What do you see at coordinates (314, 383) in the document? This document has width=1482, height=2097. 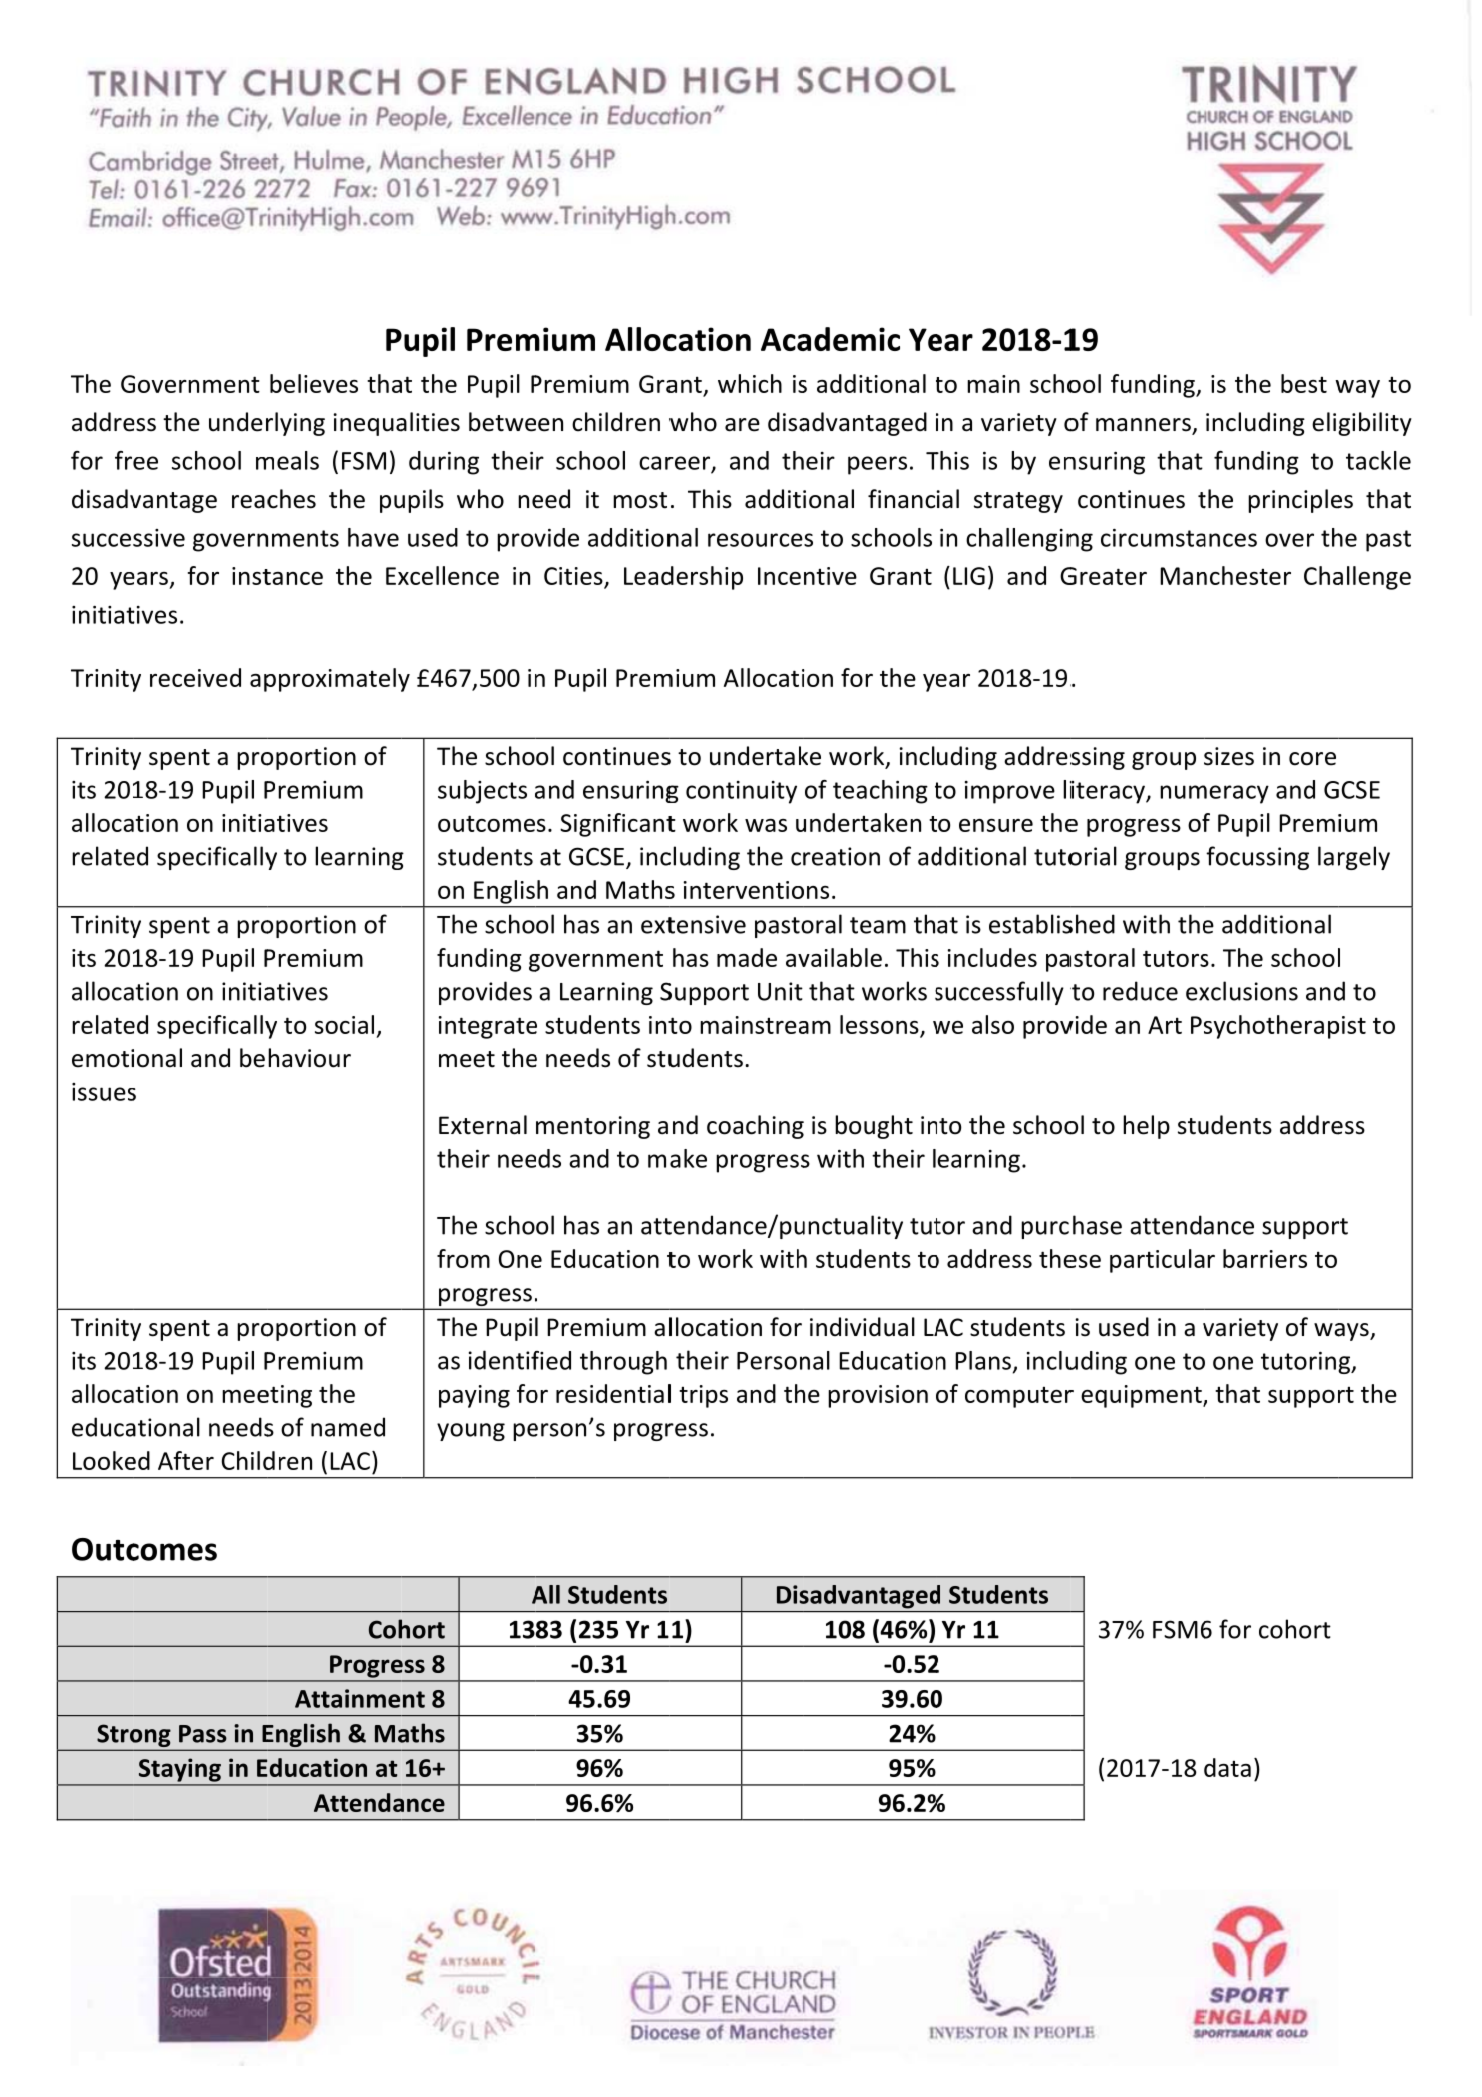 I see `believes` at bounding box center [314, 383].
